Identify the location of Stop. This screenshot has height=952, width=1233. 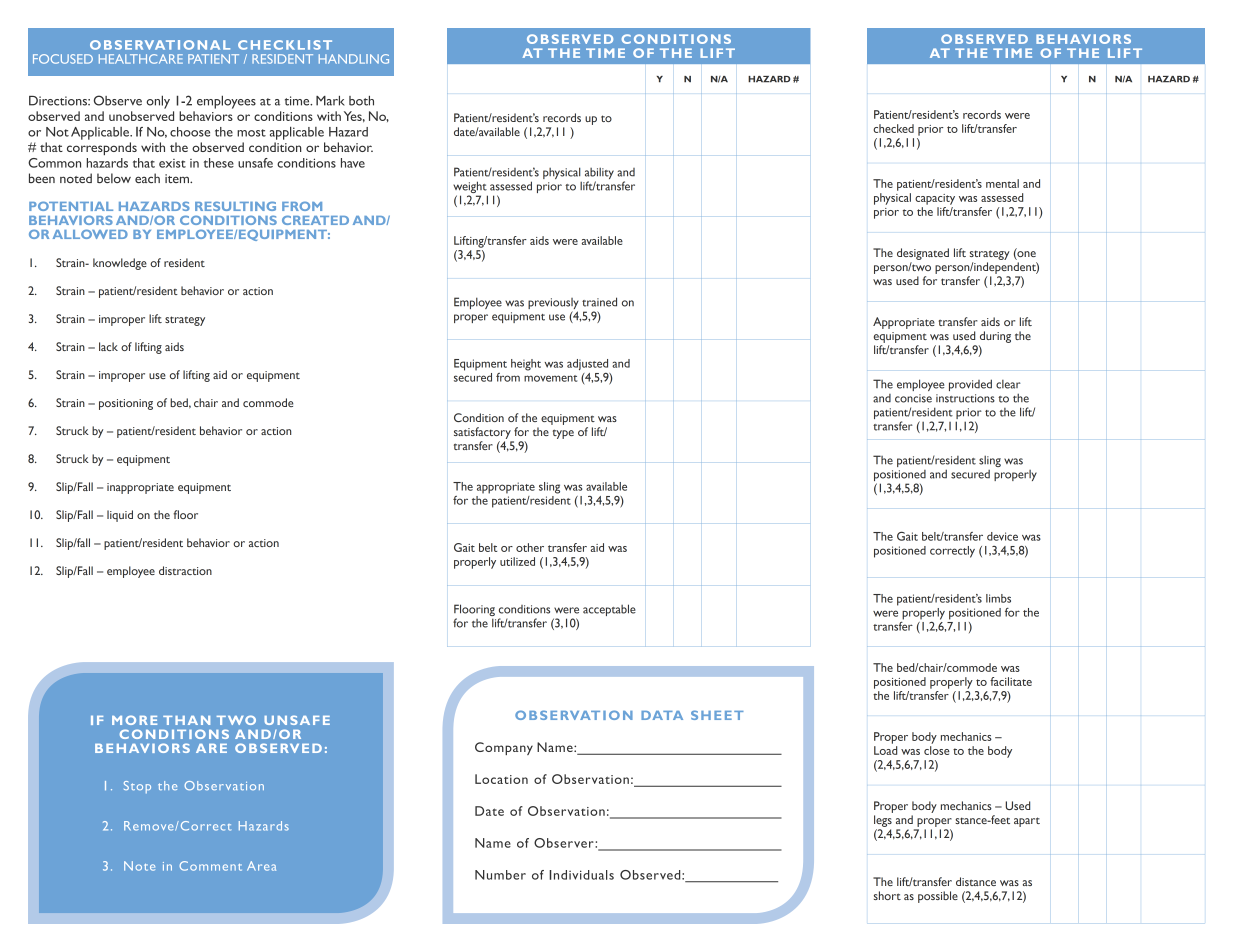
(137, 787).
